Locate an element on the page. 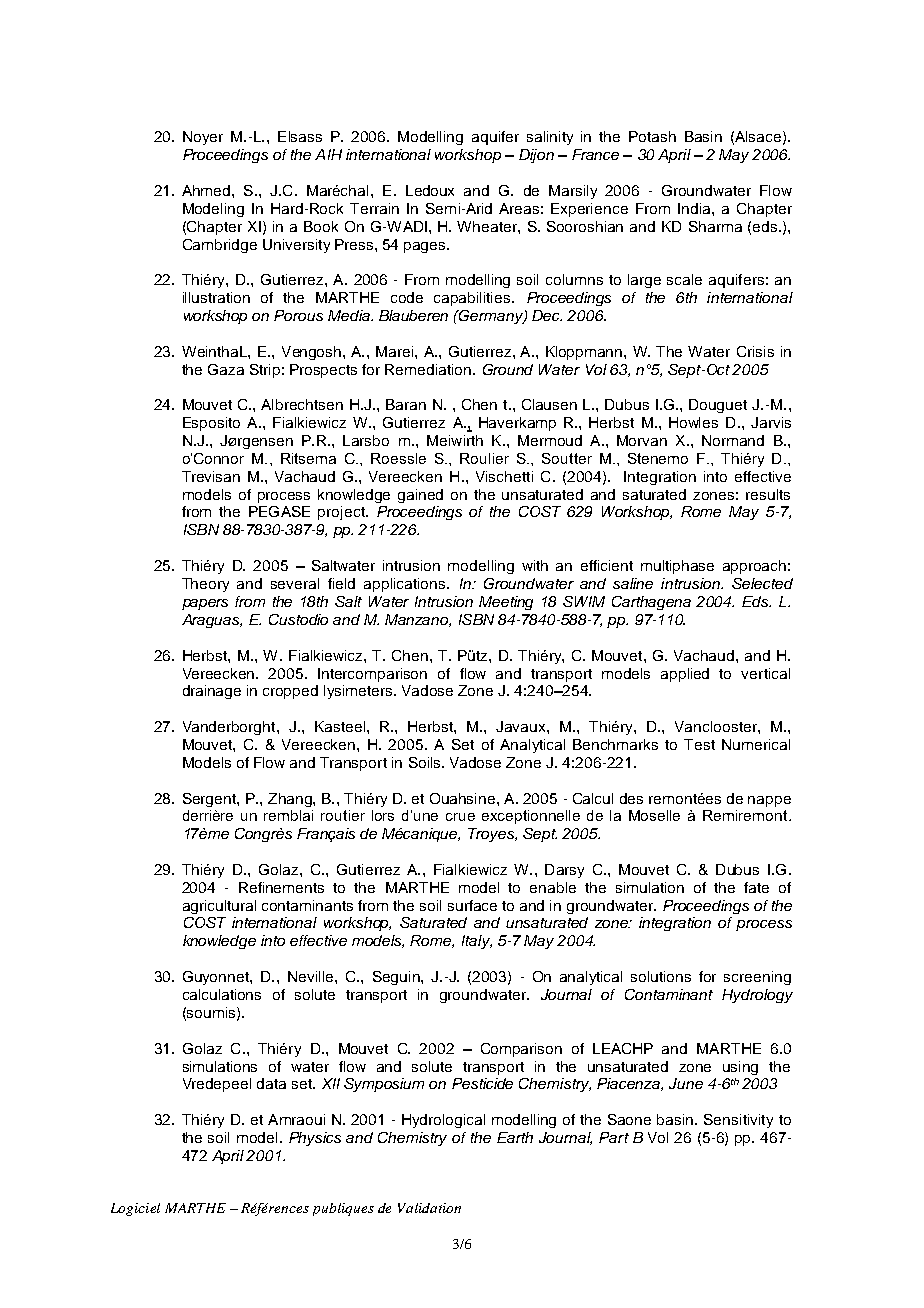  surface is located at coordinates (472, 905).
